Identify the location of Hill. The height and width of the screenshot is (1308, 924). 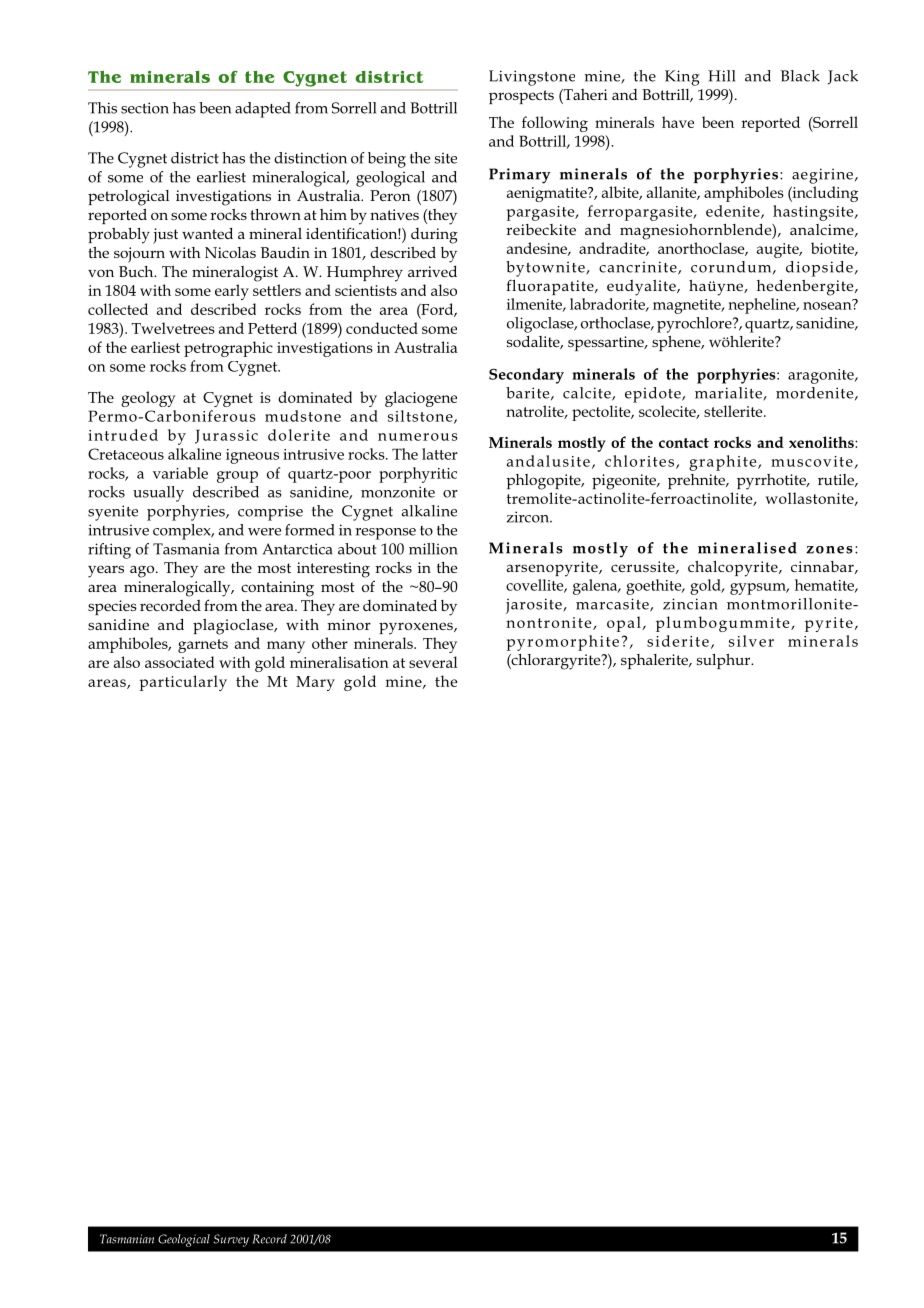
(721, 76).
